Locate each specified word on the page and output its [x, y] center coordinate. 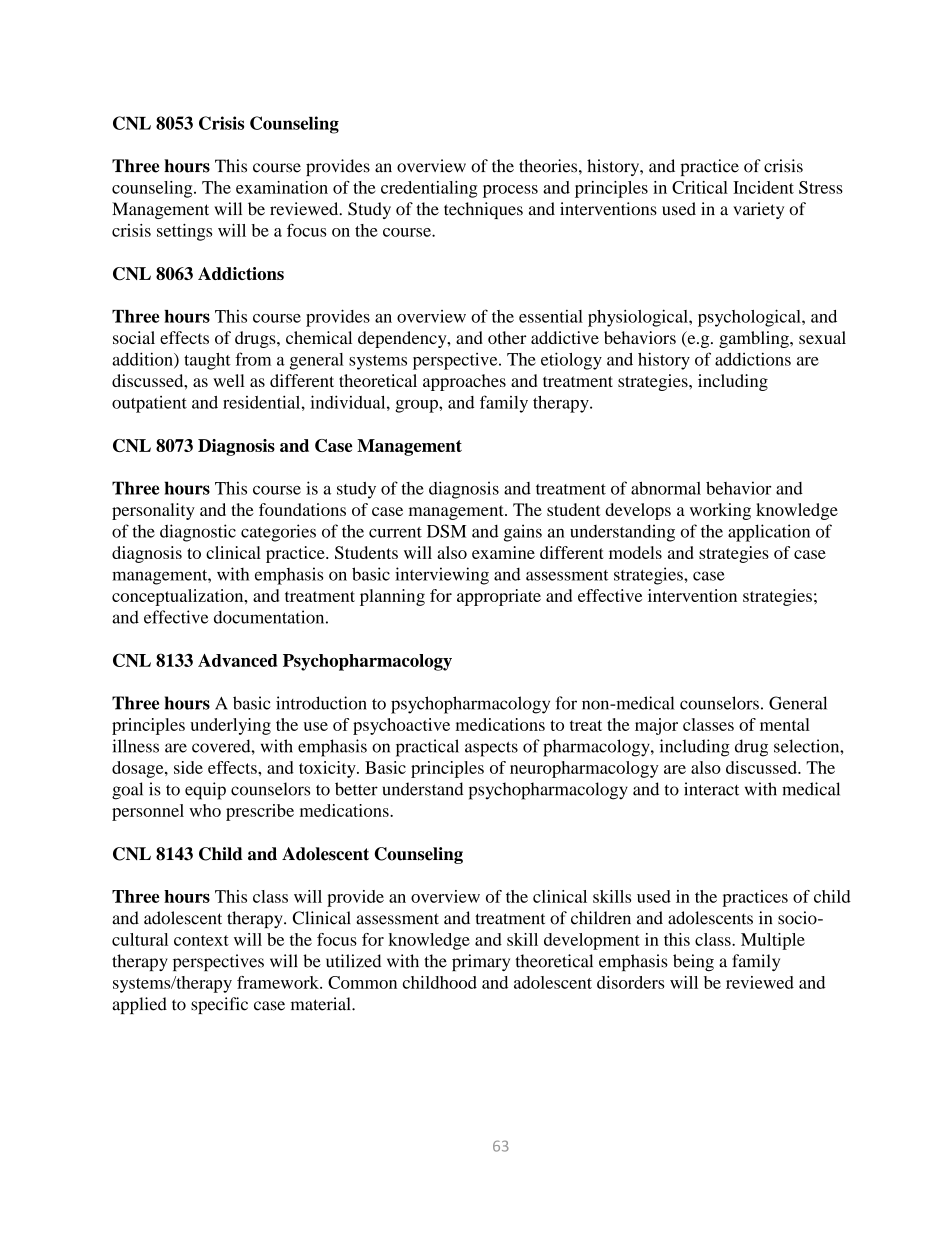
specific [219, 1005]
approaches [464, 382]
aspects [491, 749]
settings [184, 232]
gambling [755, 339]
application [769, 533]
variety [758, 210]
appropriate [499, 597]
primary [481, 962]
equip [205, 791]
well [229, 380]
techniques [483, 210]
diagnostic [198, 533]
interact [711, 789]
